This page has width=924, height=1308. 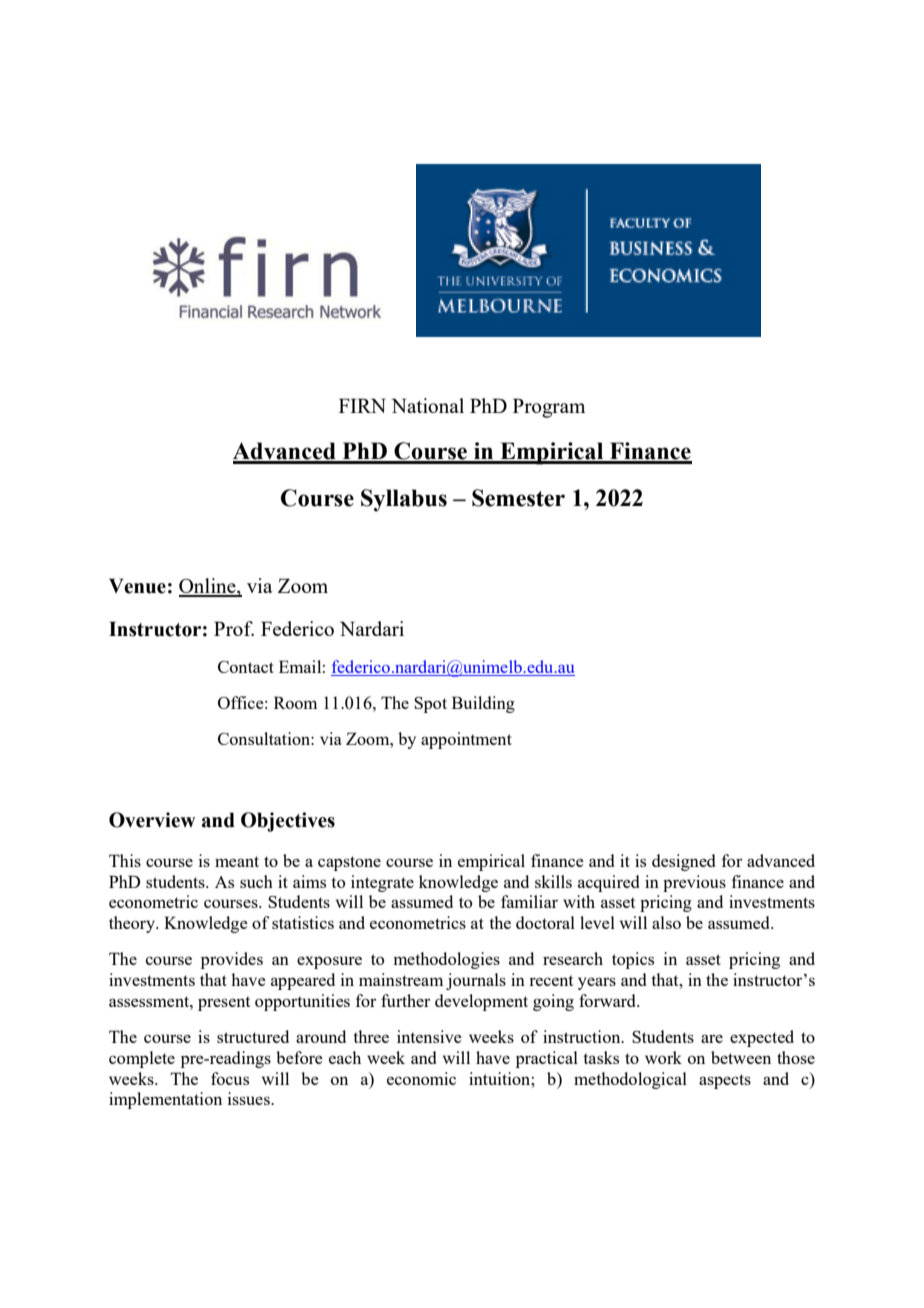 I want to click on Program, so click(x=549, y=408).
